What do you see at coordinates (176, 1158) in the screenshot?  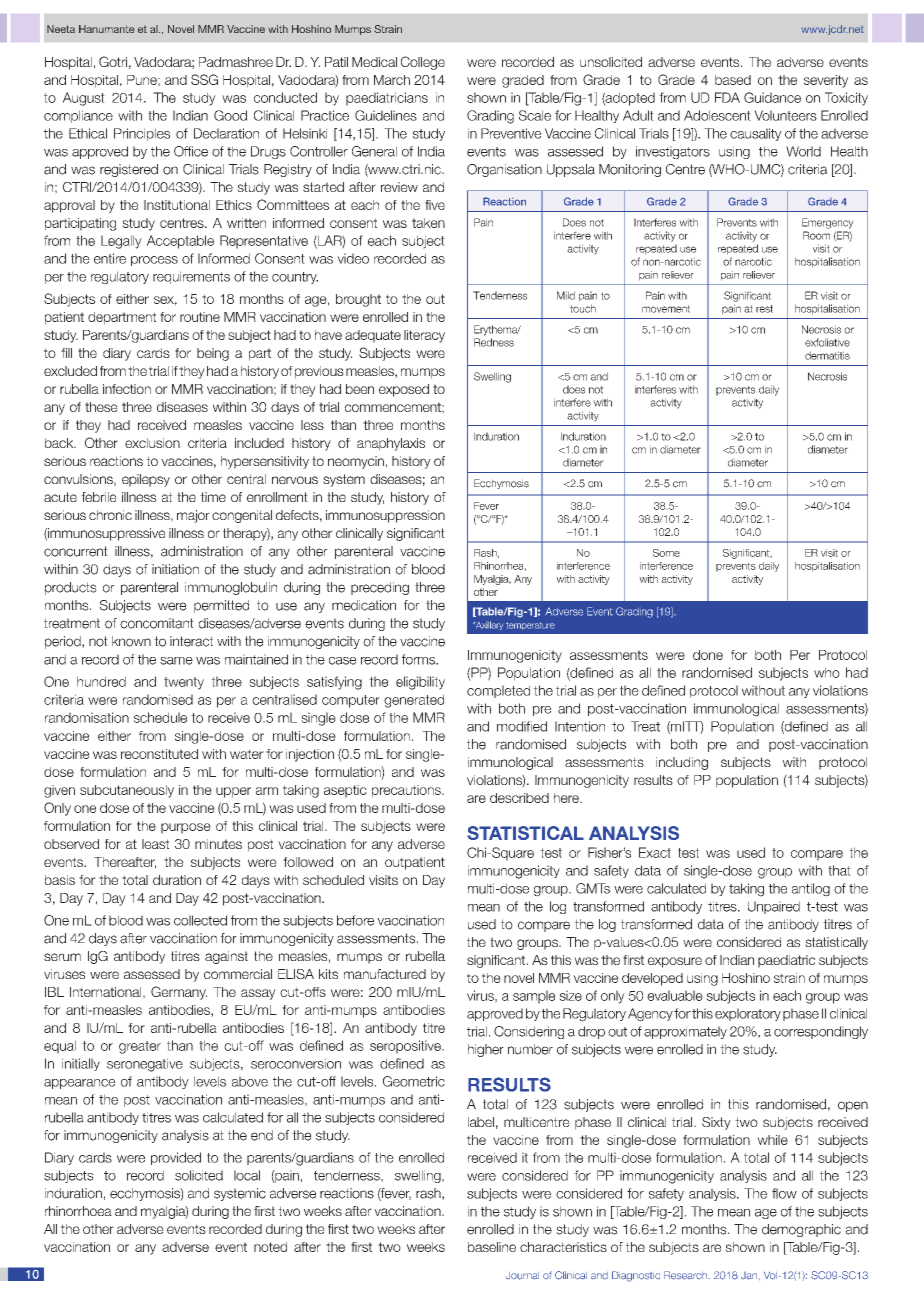 I see `provided` at bounding box center [176, 1158].
